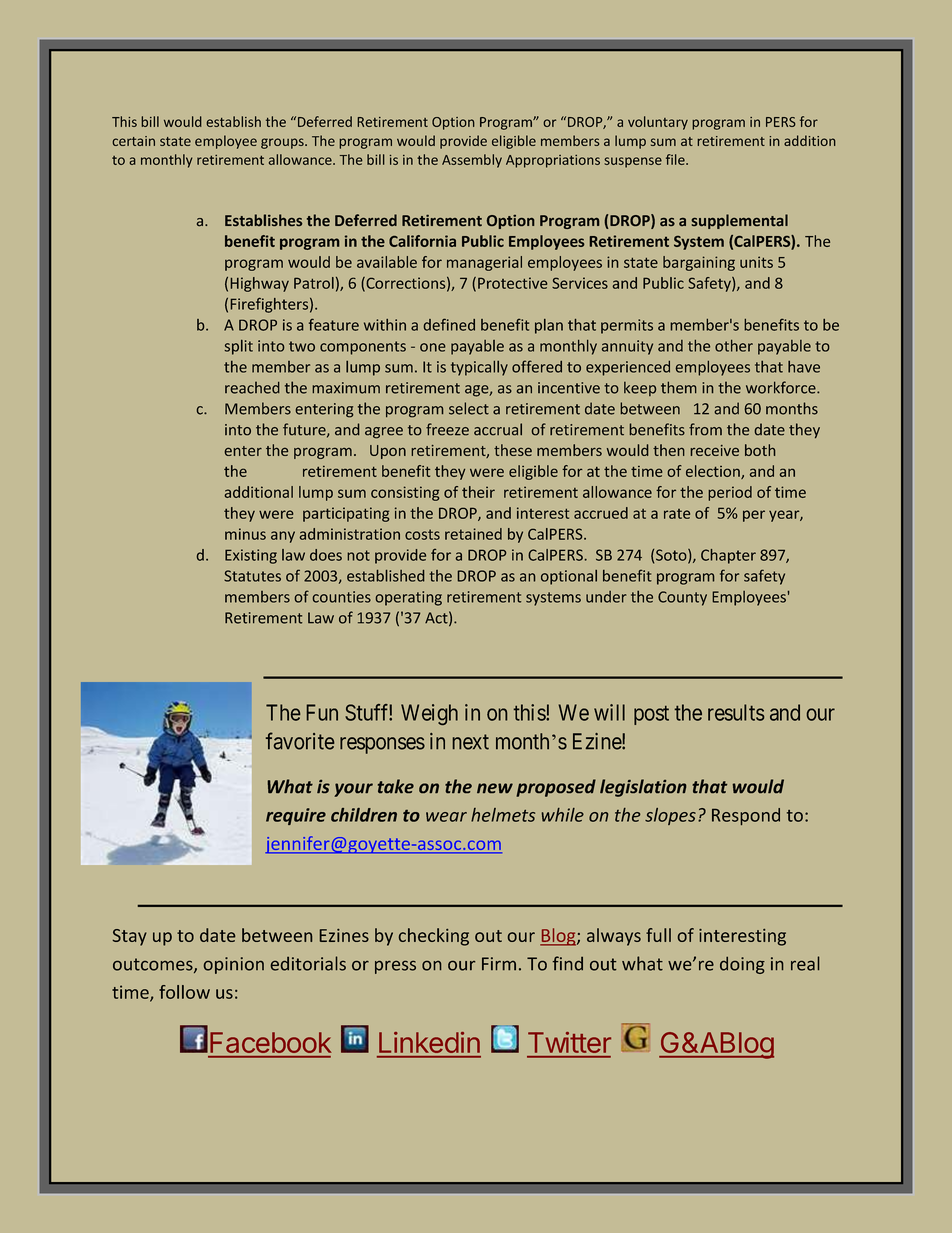 The width and height of the screenshot is (952, 1233). Describe the element at coordinates (473, 534) in the screenshot. I see `retained` at that location.
